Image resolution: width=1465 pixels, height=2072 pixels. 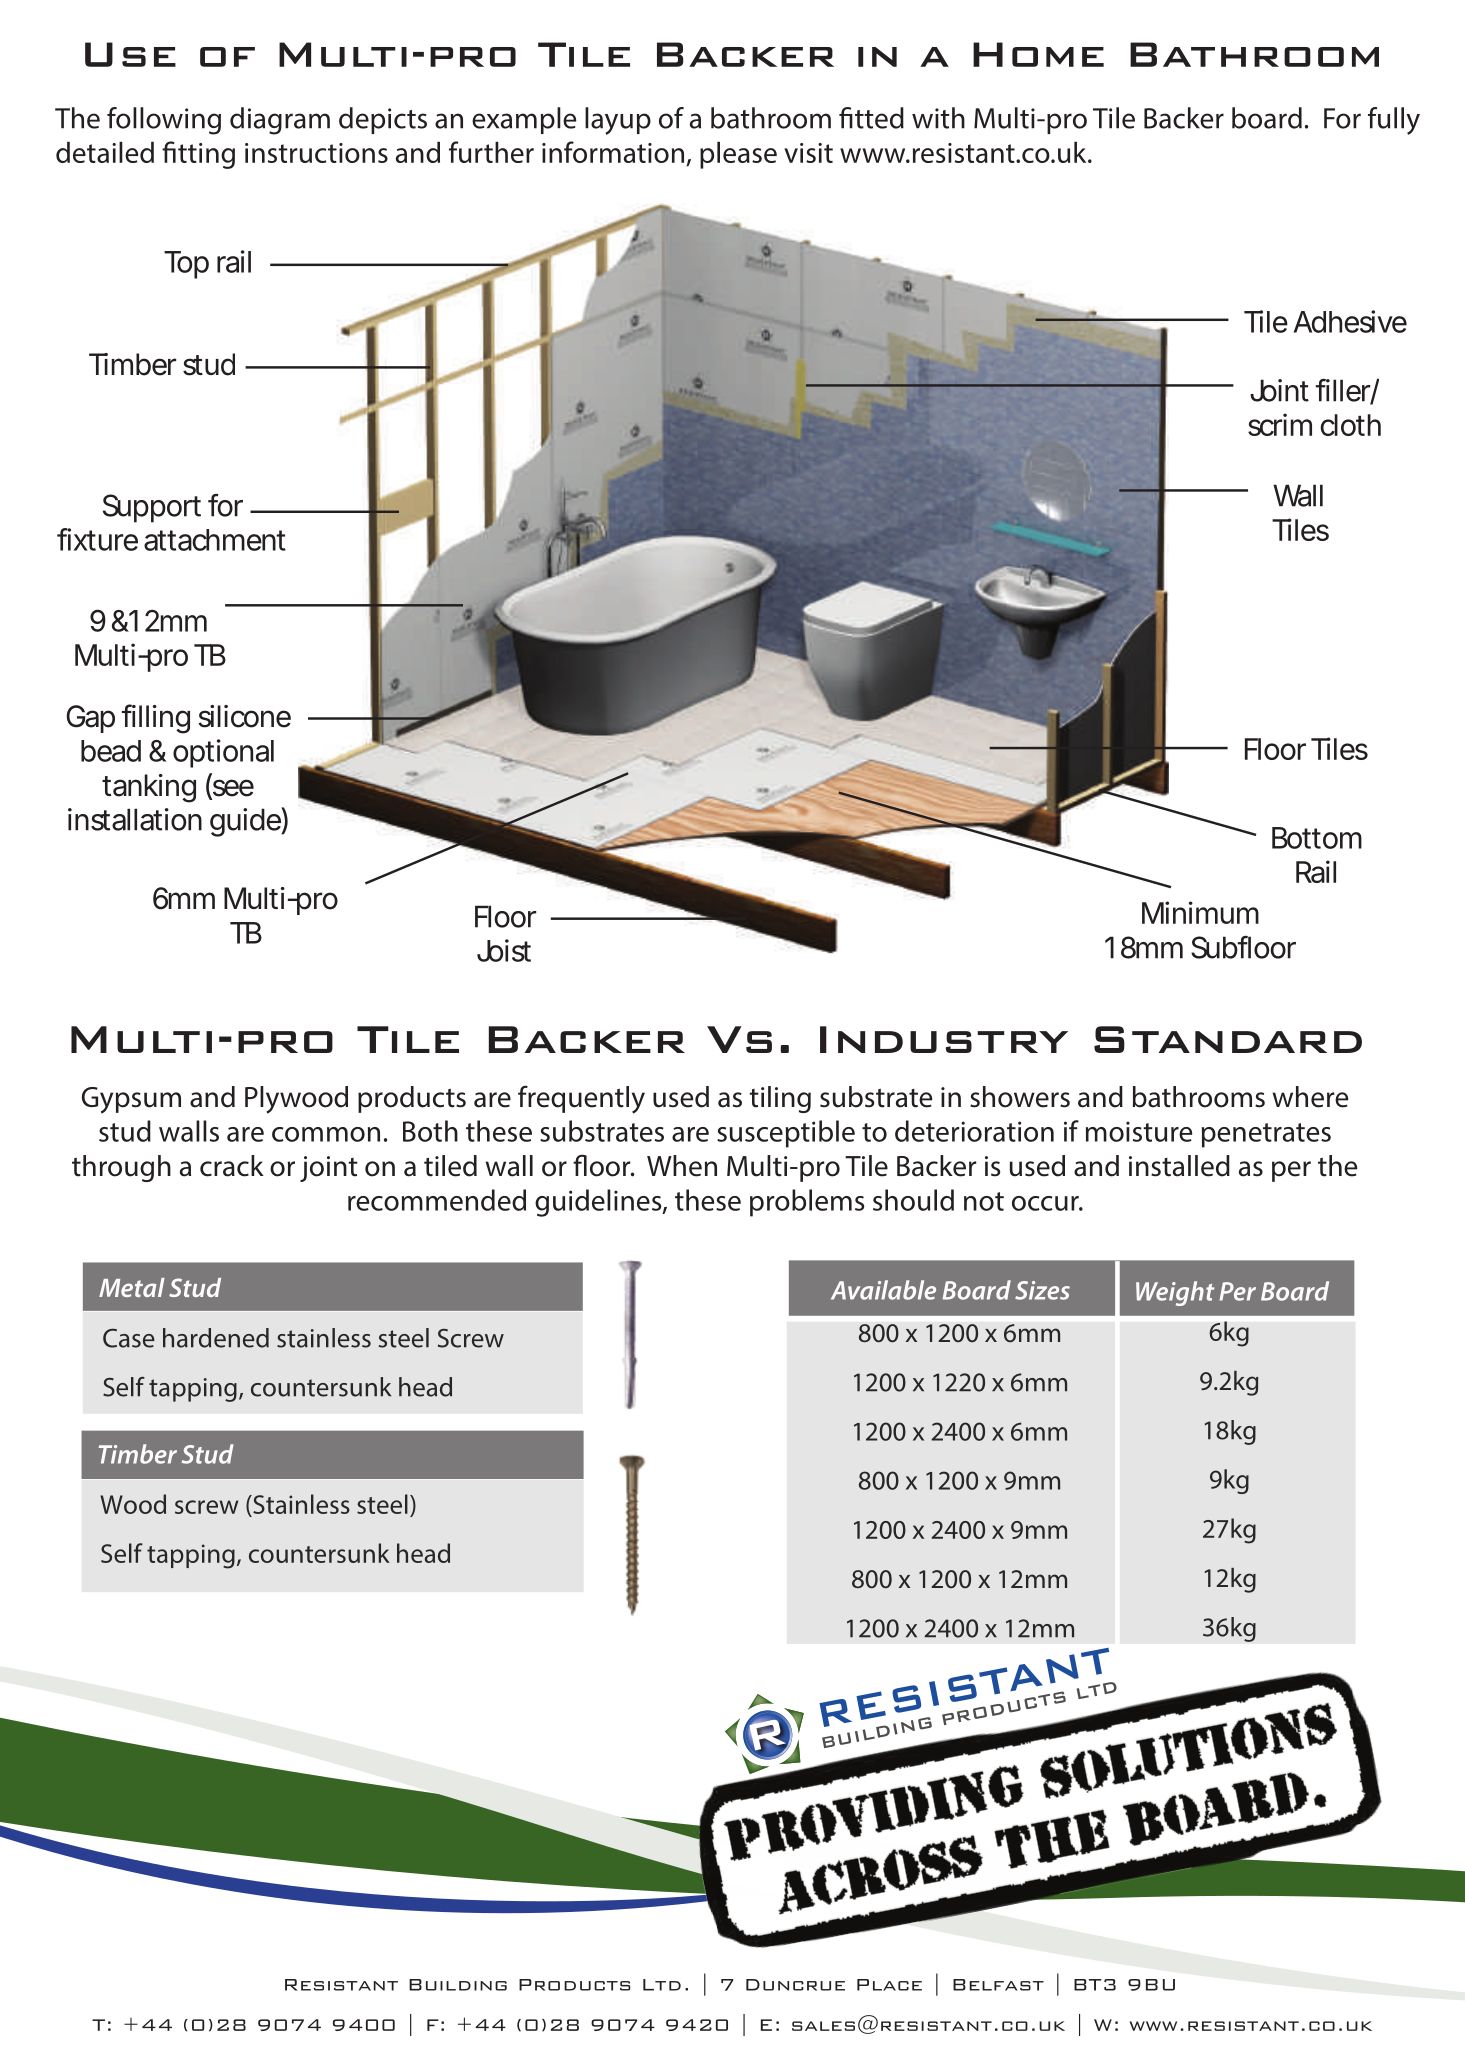 What do you see at coordinates (738, 155) in the image?
I see `please` at bounding box center [738, 155].
